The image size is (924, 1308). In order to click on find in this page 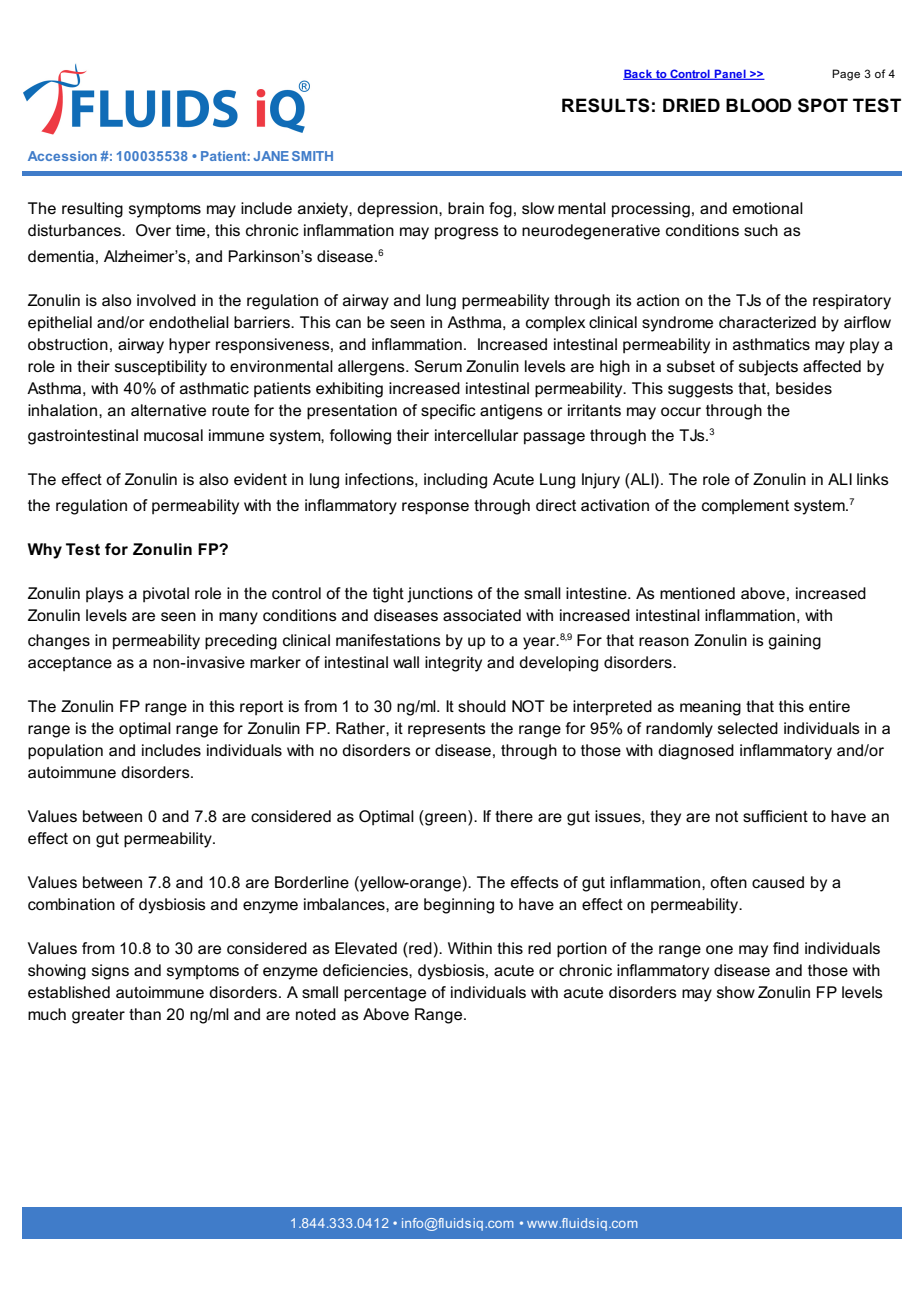, I will do `click(786, 948)`.
